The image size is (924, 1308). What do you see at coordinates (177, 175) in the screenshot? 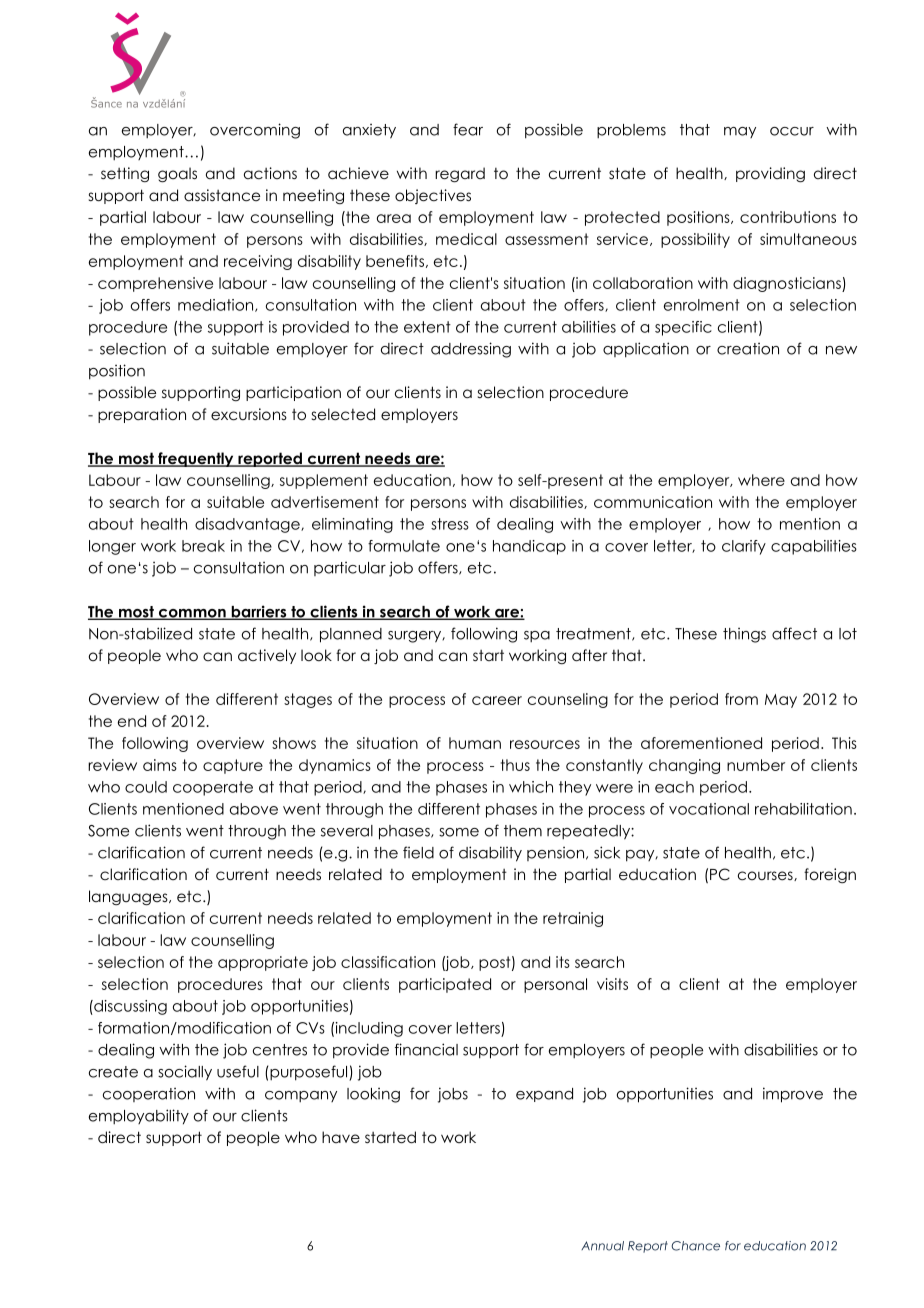
I see `goals` at bounding box center [177, 175].
